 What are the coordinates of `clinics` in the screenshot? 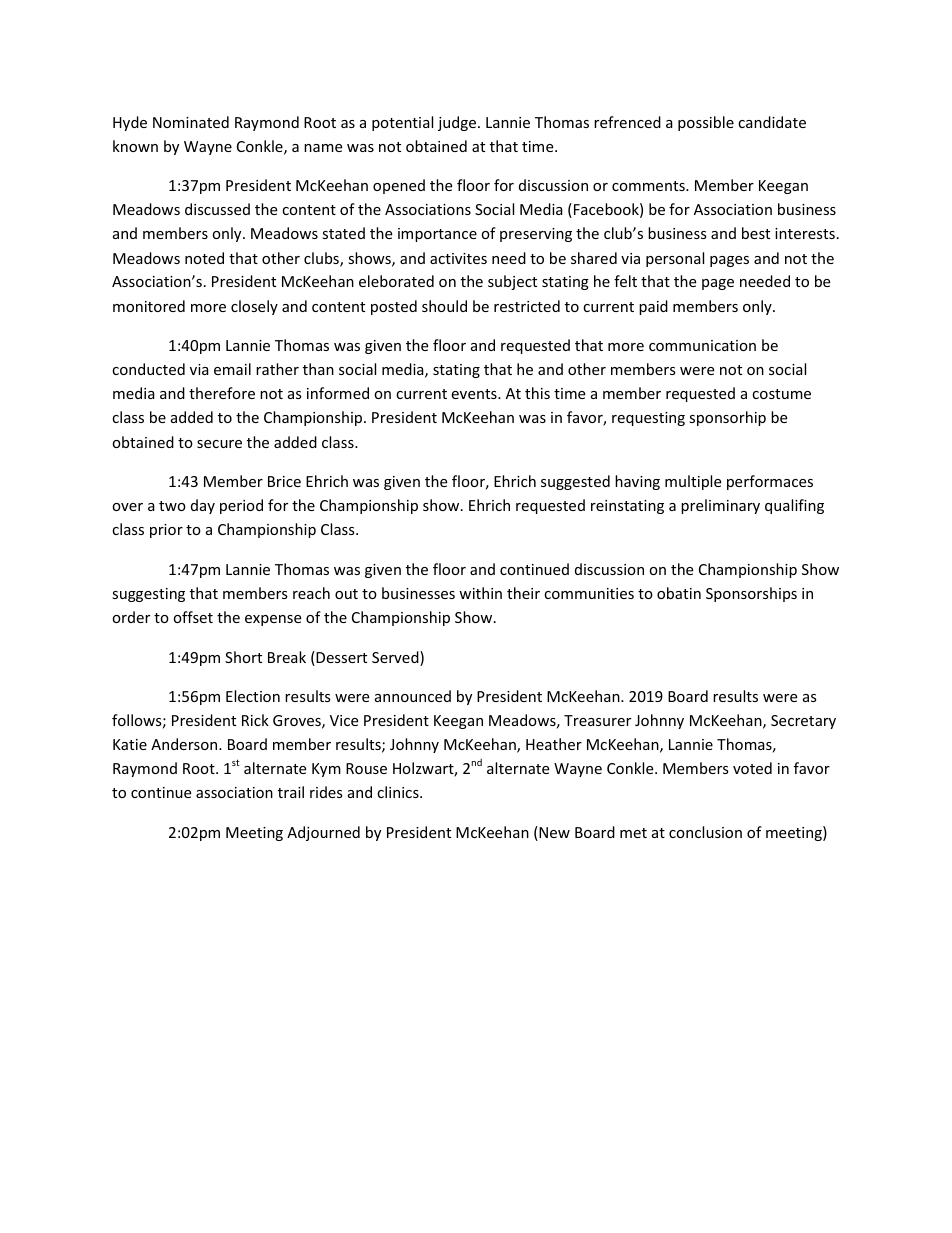 It's located at (399, 792).
